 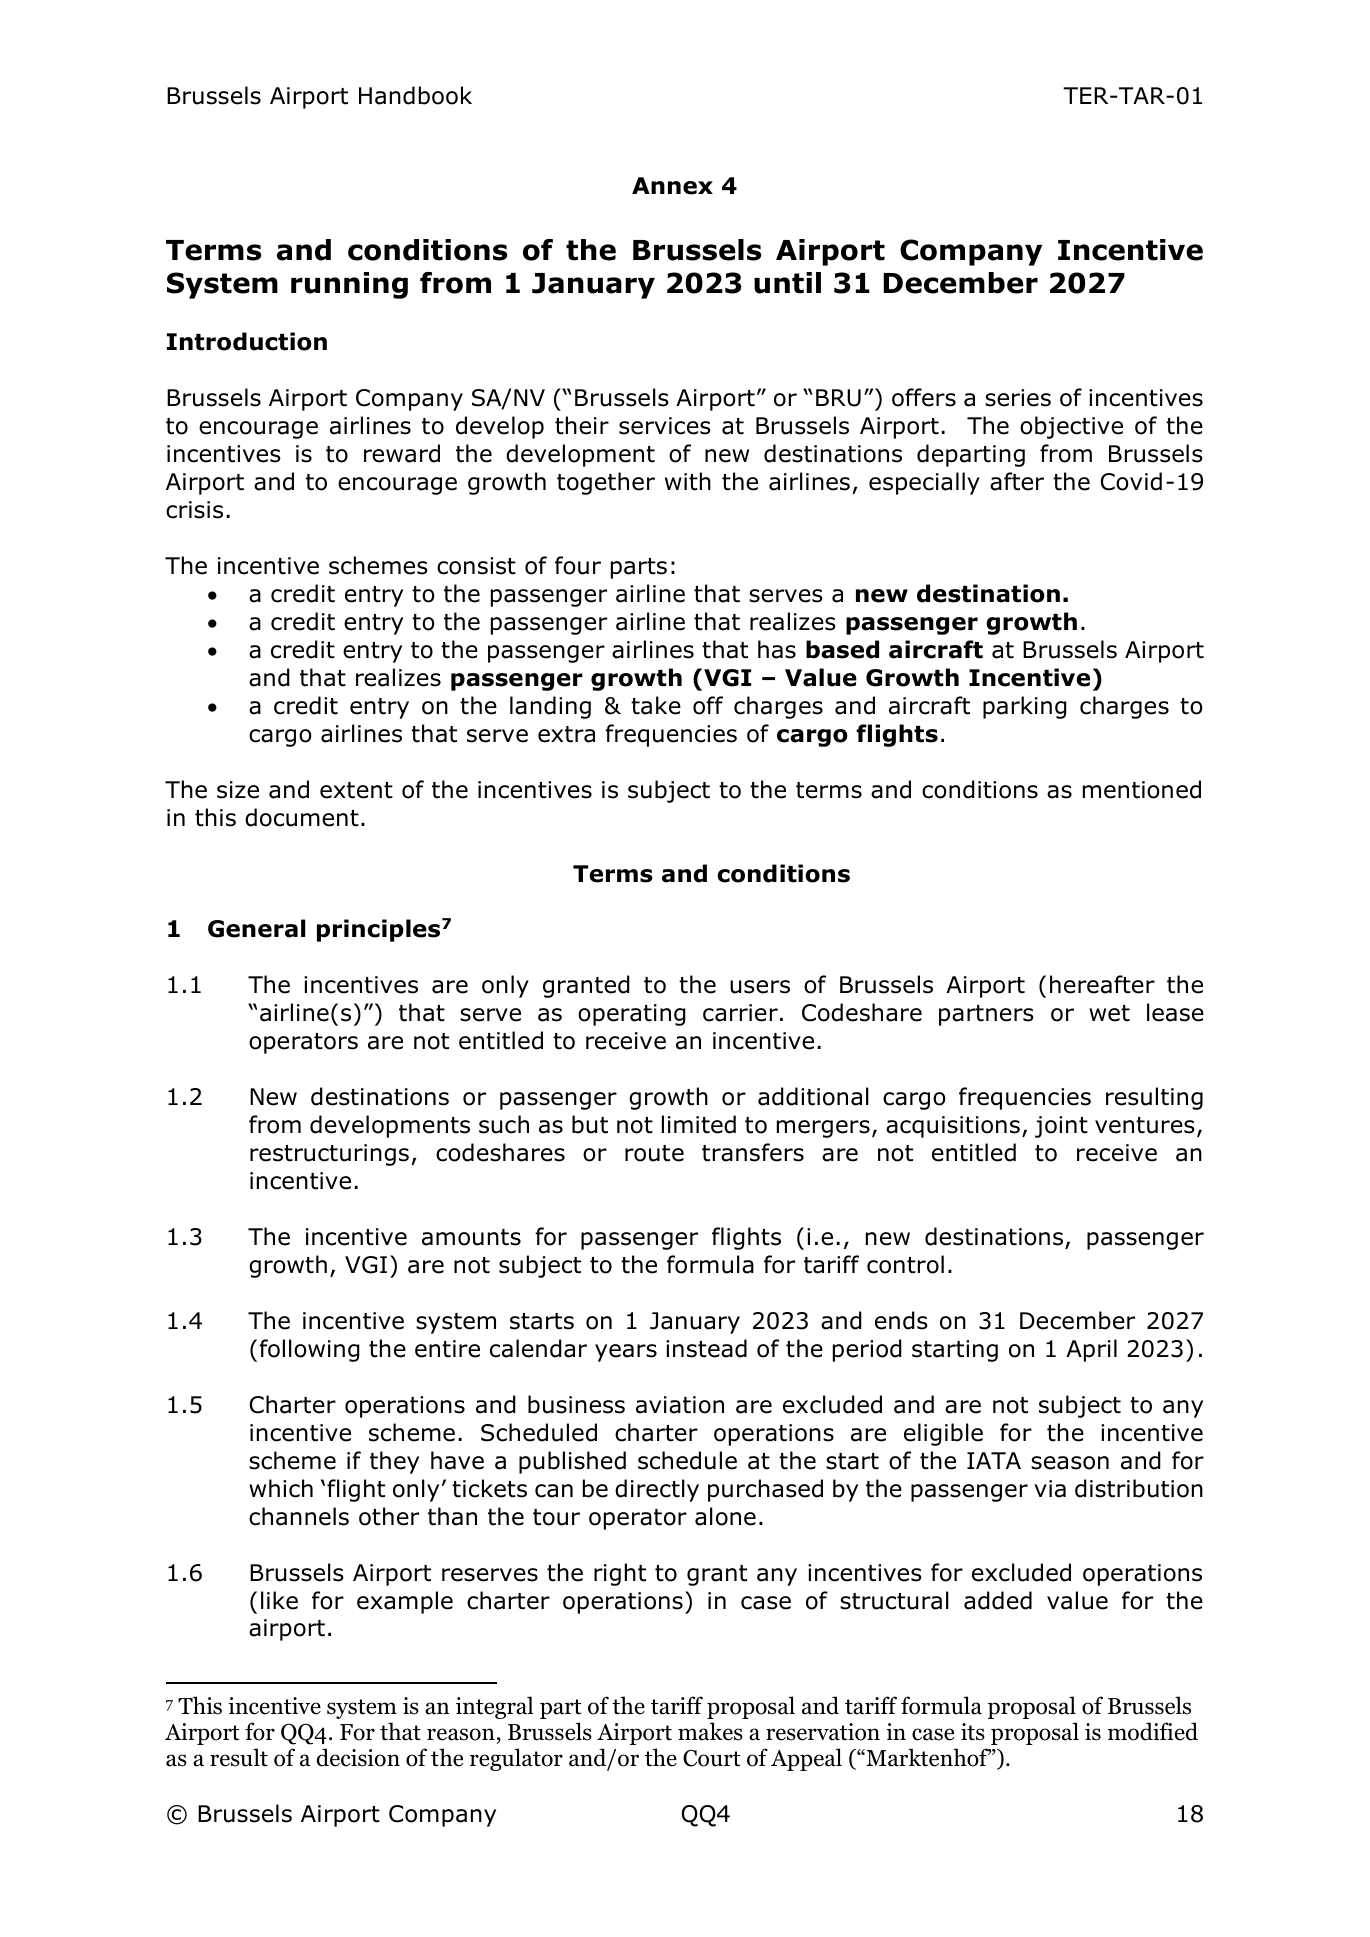 What do you see at coordinates (1025, 707) in the screenshot?
I see `parking` at bounding box center [1025, 707].
